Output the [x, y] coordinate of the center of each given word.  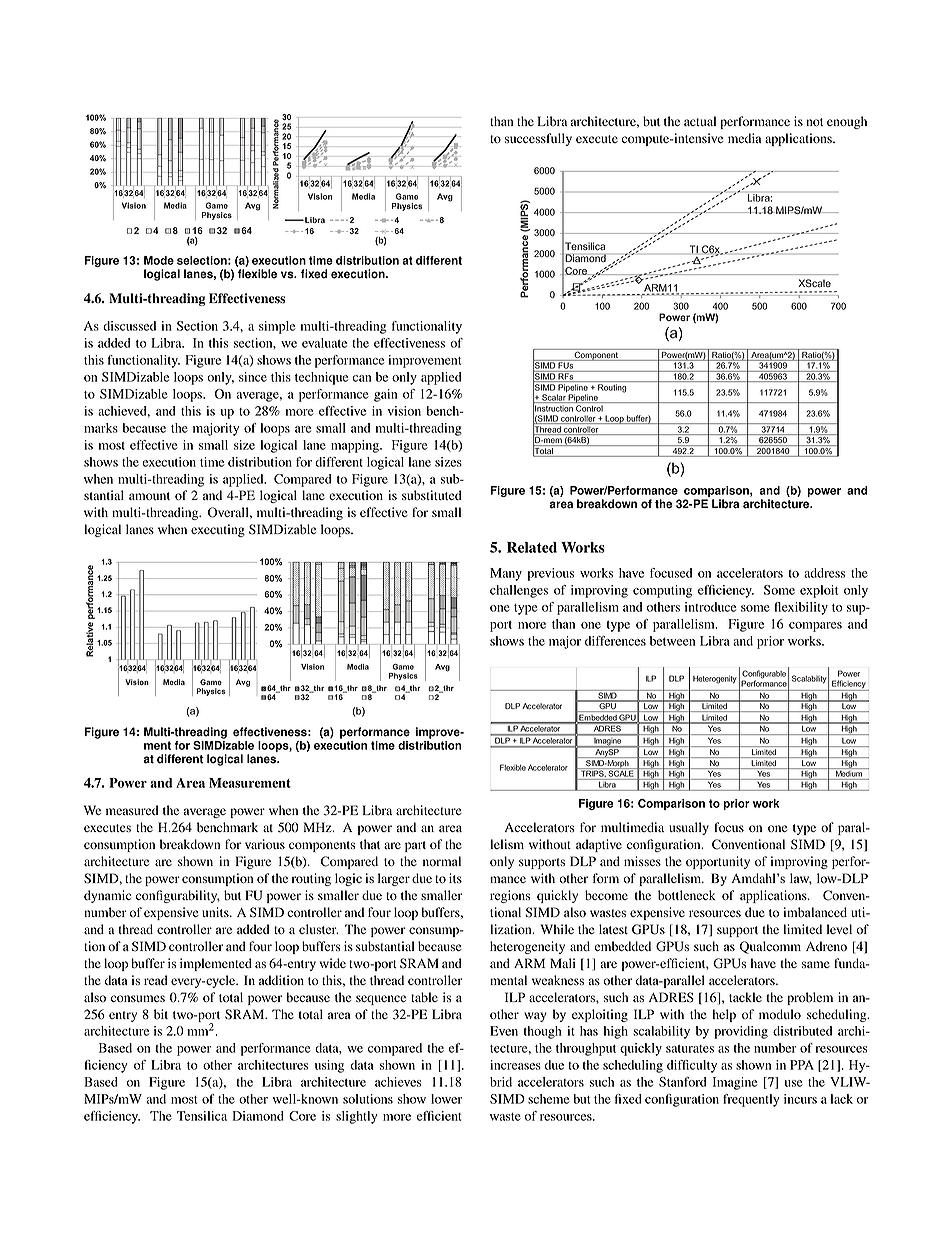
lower [446, 1099]
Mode [159, 260]
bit [161, 1014]
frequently [751, 1100]
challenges [519, 591]
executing [218, 530]
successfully [538, 139]
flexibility [801, 608]
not [815, 122]
